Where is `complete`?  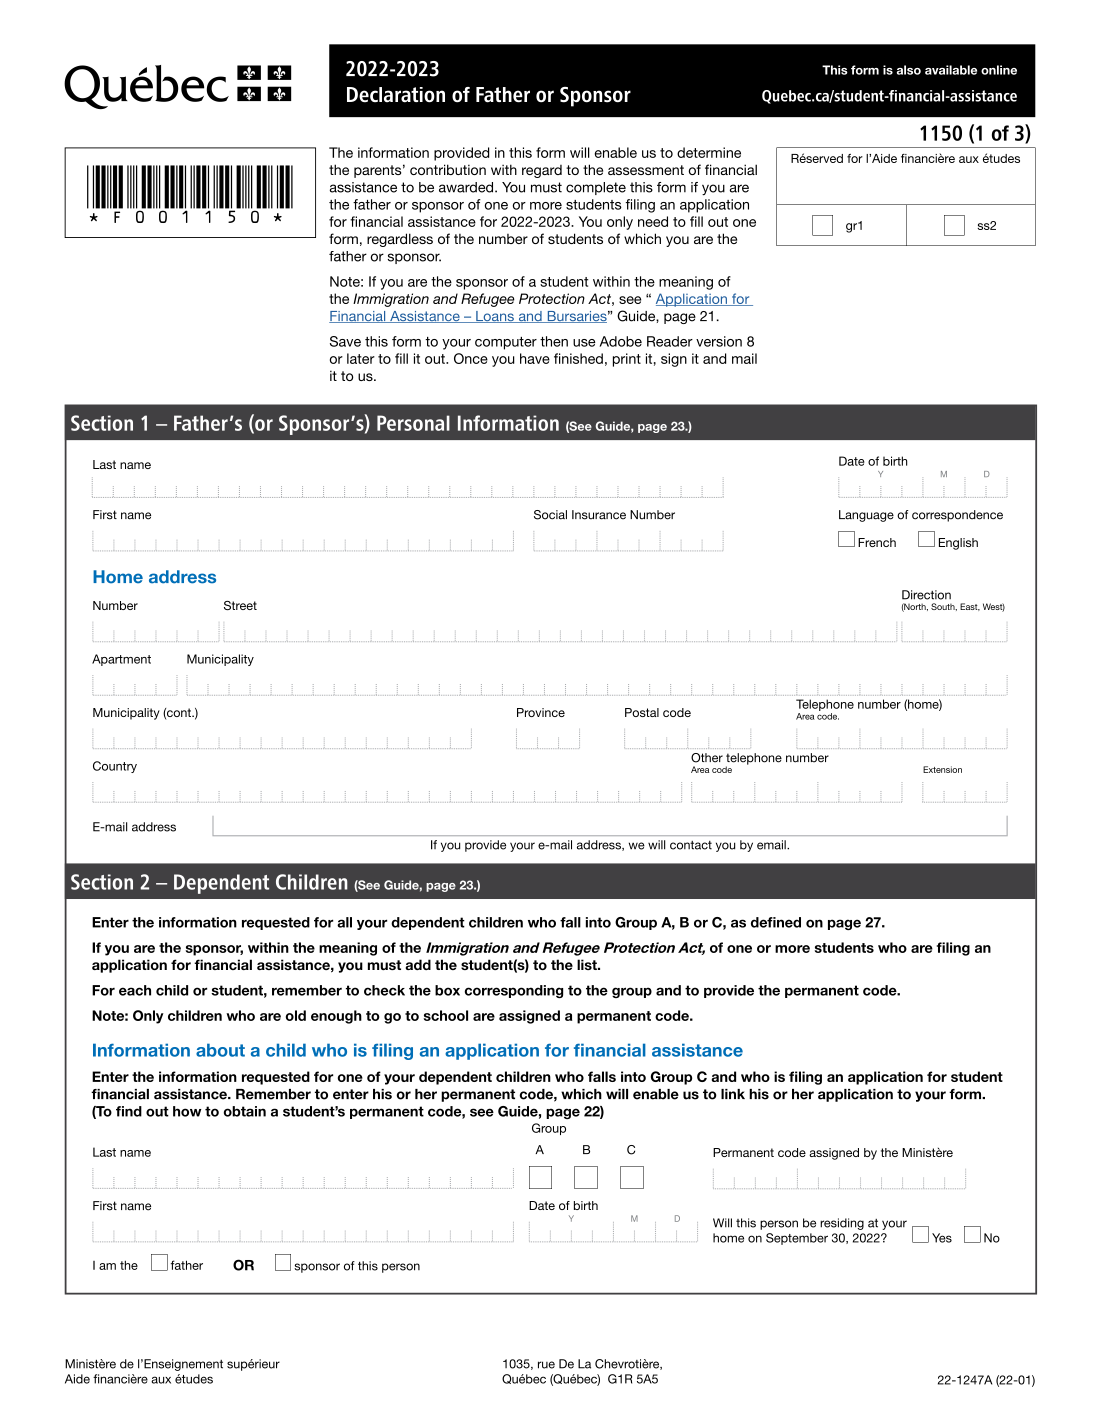
complete is located at coordinates (596, 188).
